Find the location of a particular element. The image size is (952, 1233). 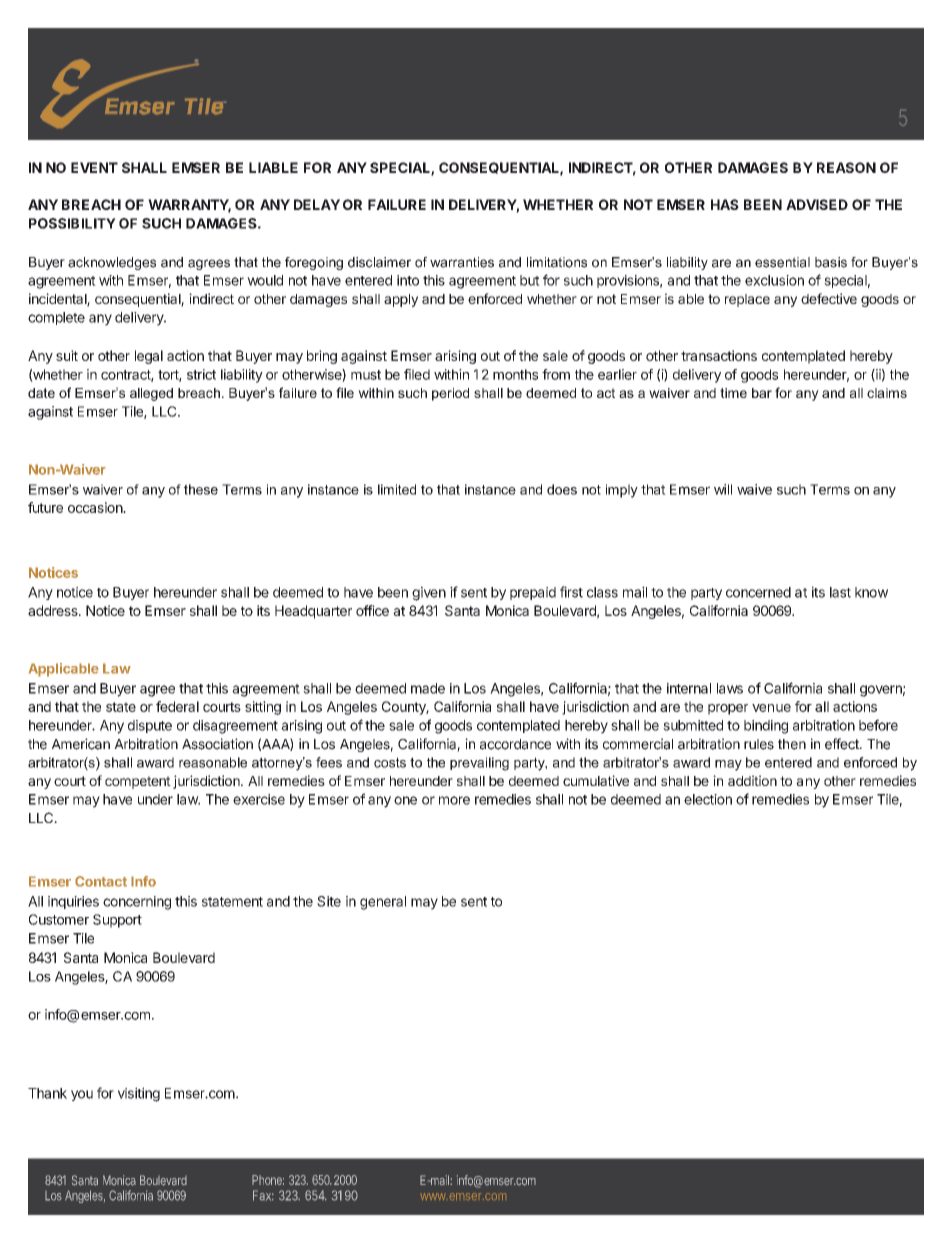

election is located at coordinates (708, 799).
